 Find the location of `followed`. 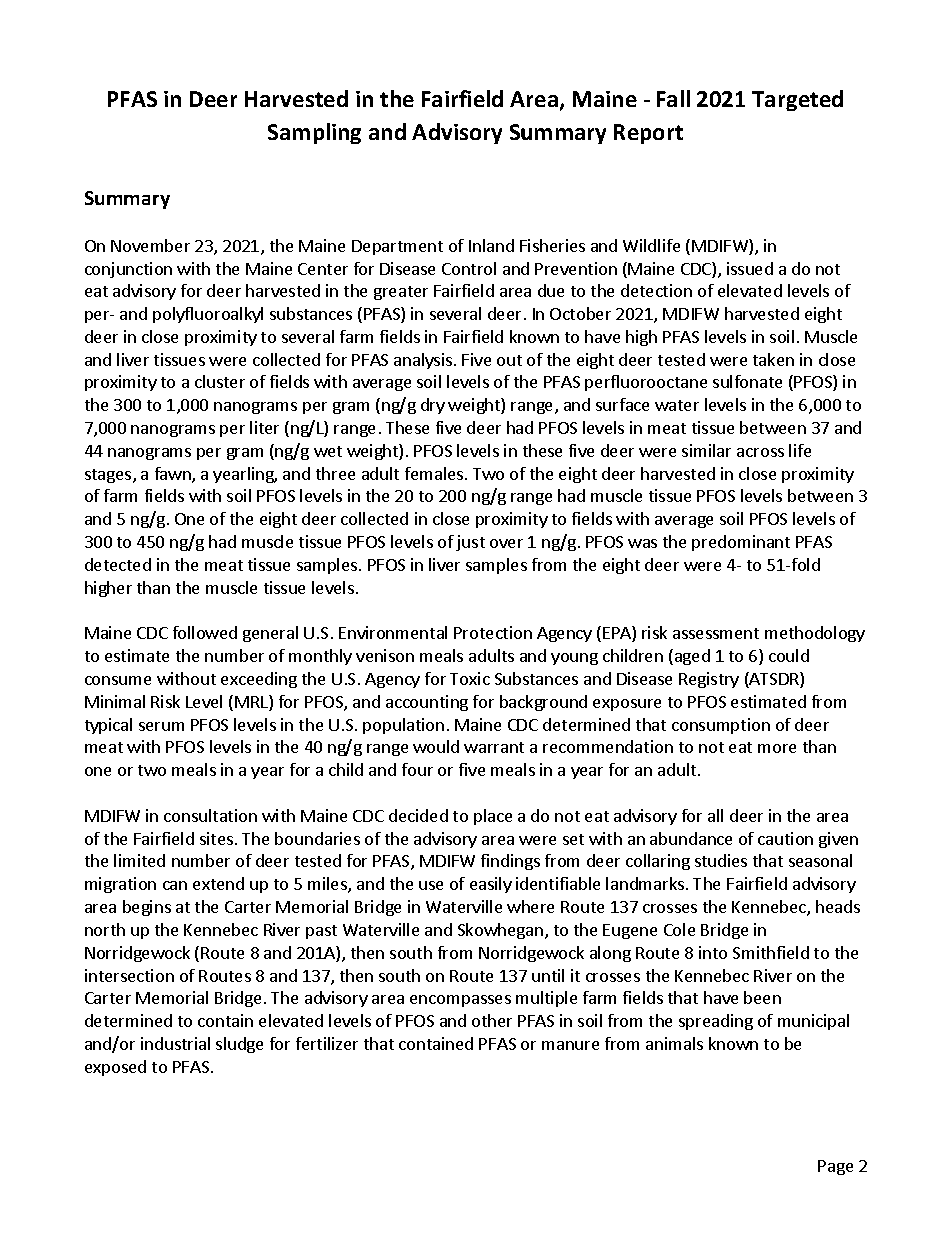

followed is located at coordinates (205, 632).
